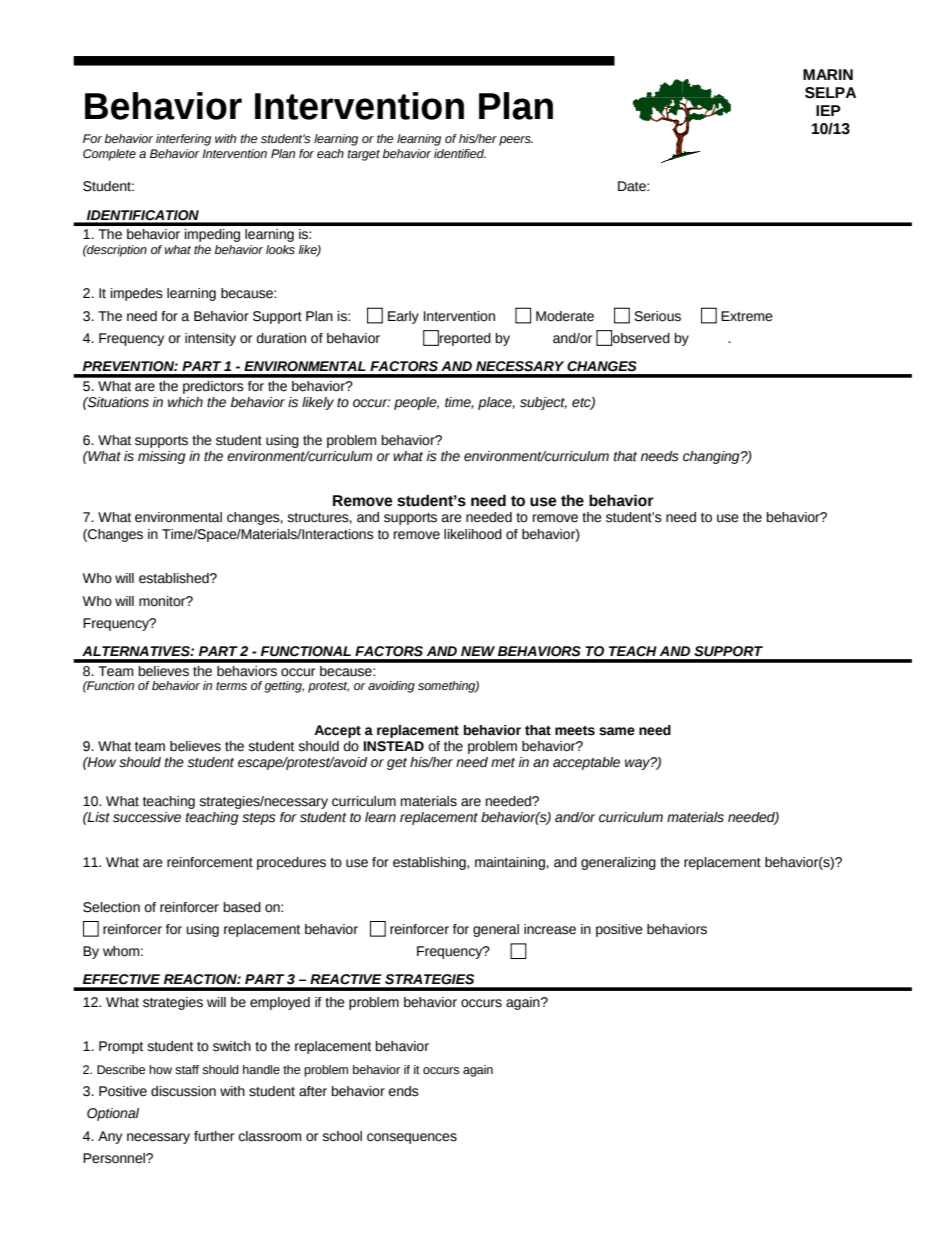 Image resolution: width=952 pixels, height=1233 pixels. Describe the element at coordinates (412, 1138) in the image. I see `consequences` at that location.
